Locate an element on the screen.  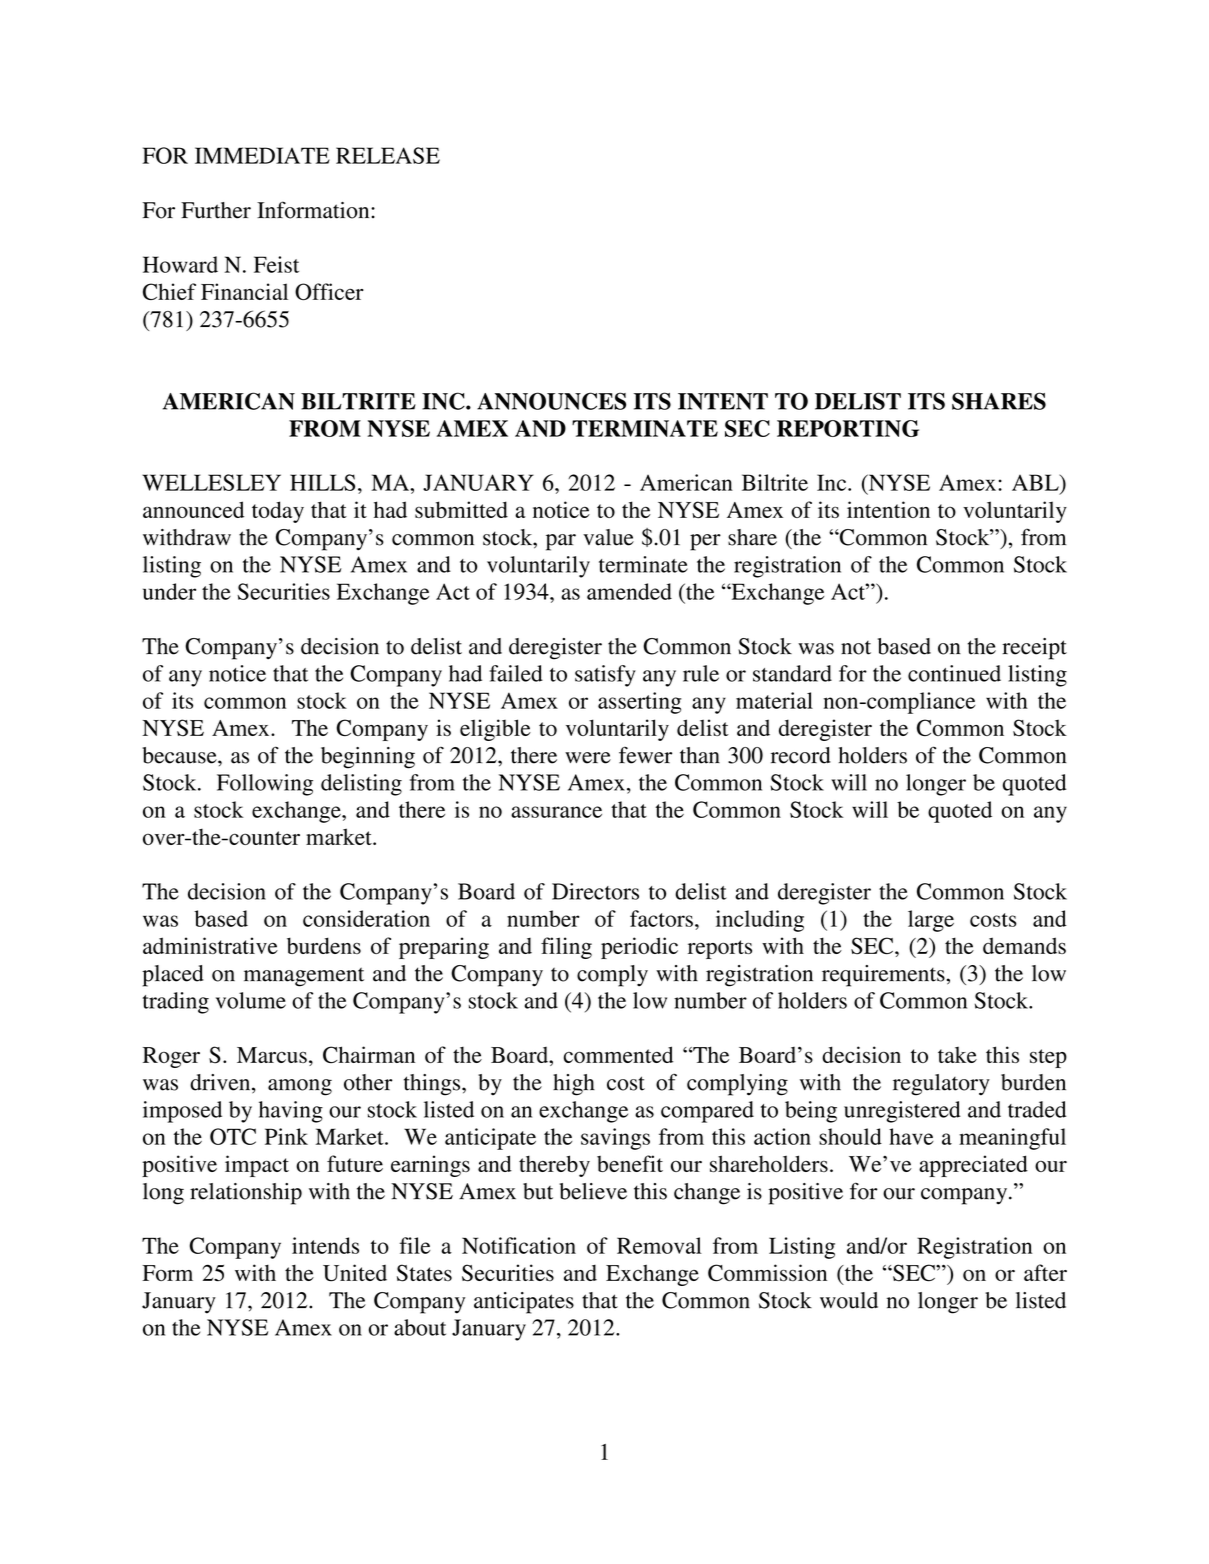
RELEASE is located at coordinates (388, 155).
